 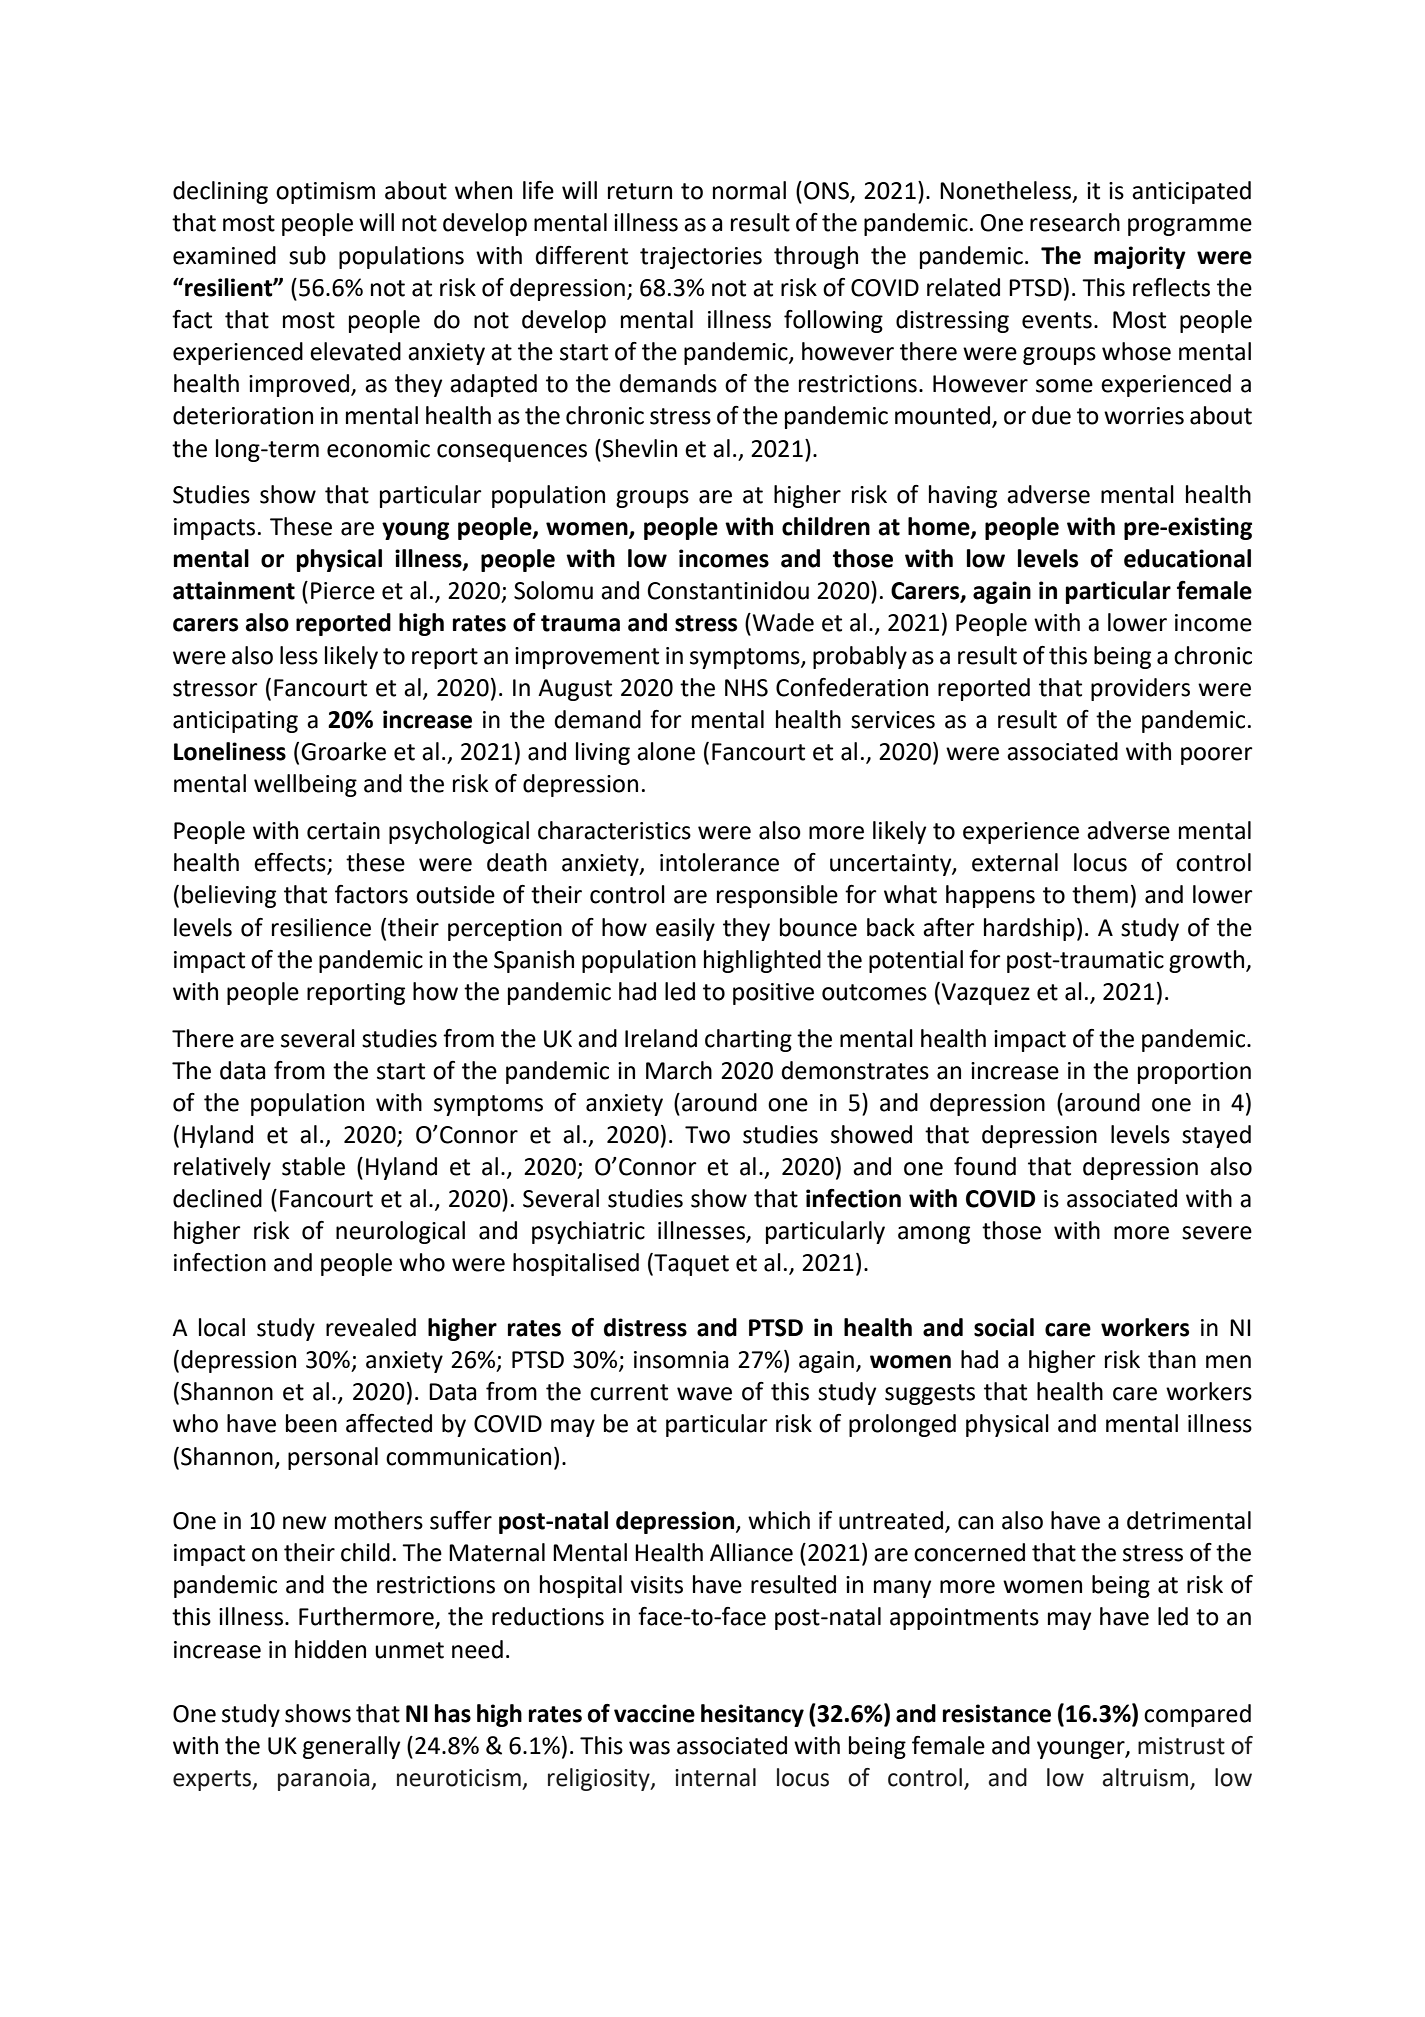 What do you see at coordinates (752, 1715) in the screenshot?
I see `hesitancy` at bounding box center [752, 1715].
